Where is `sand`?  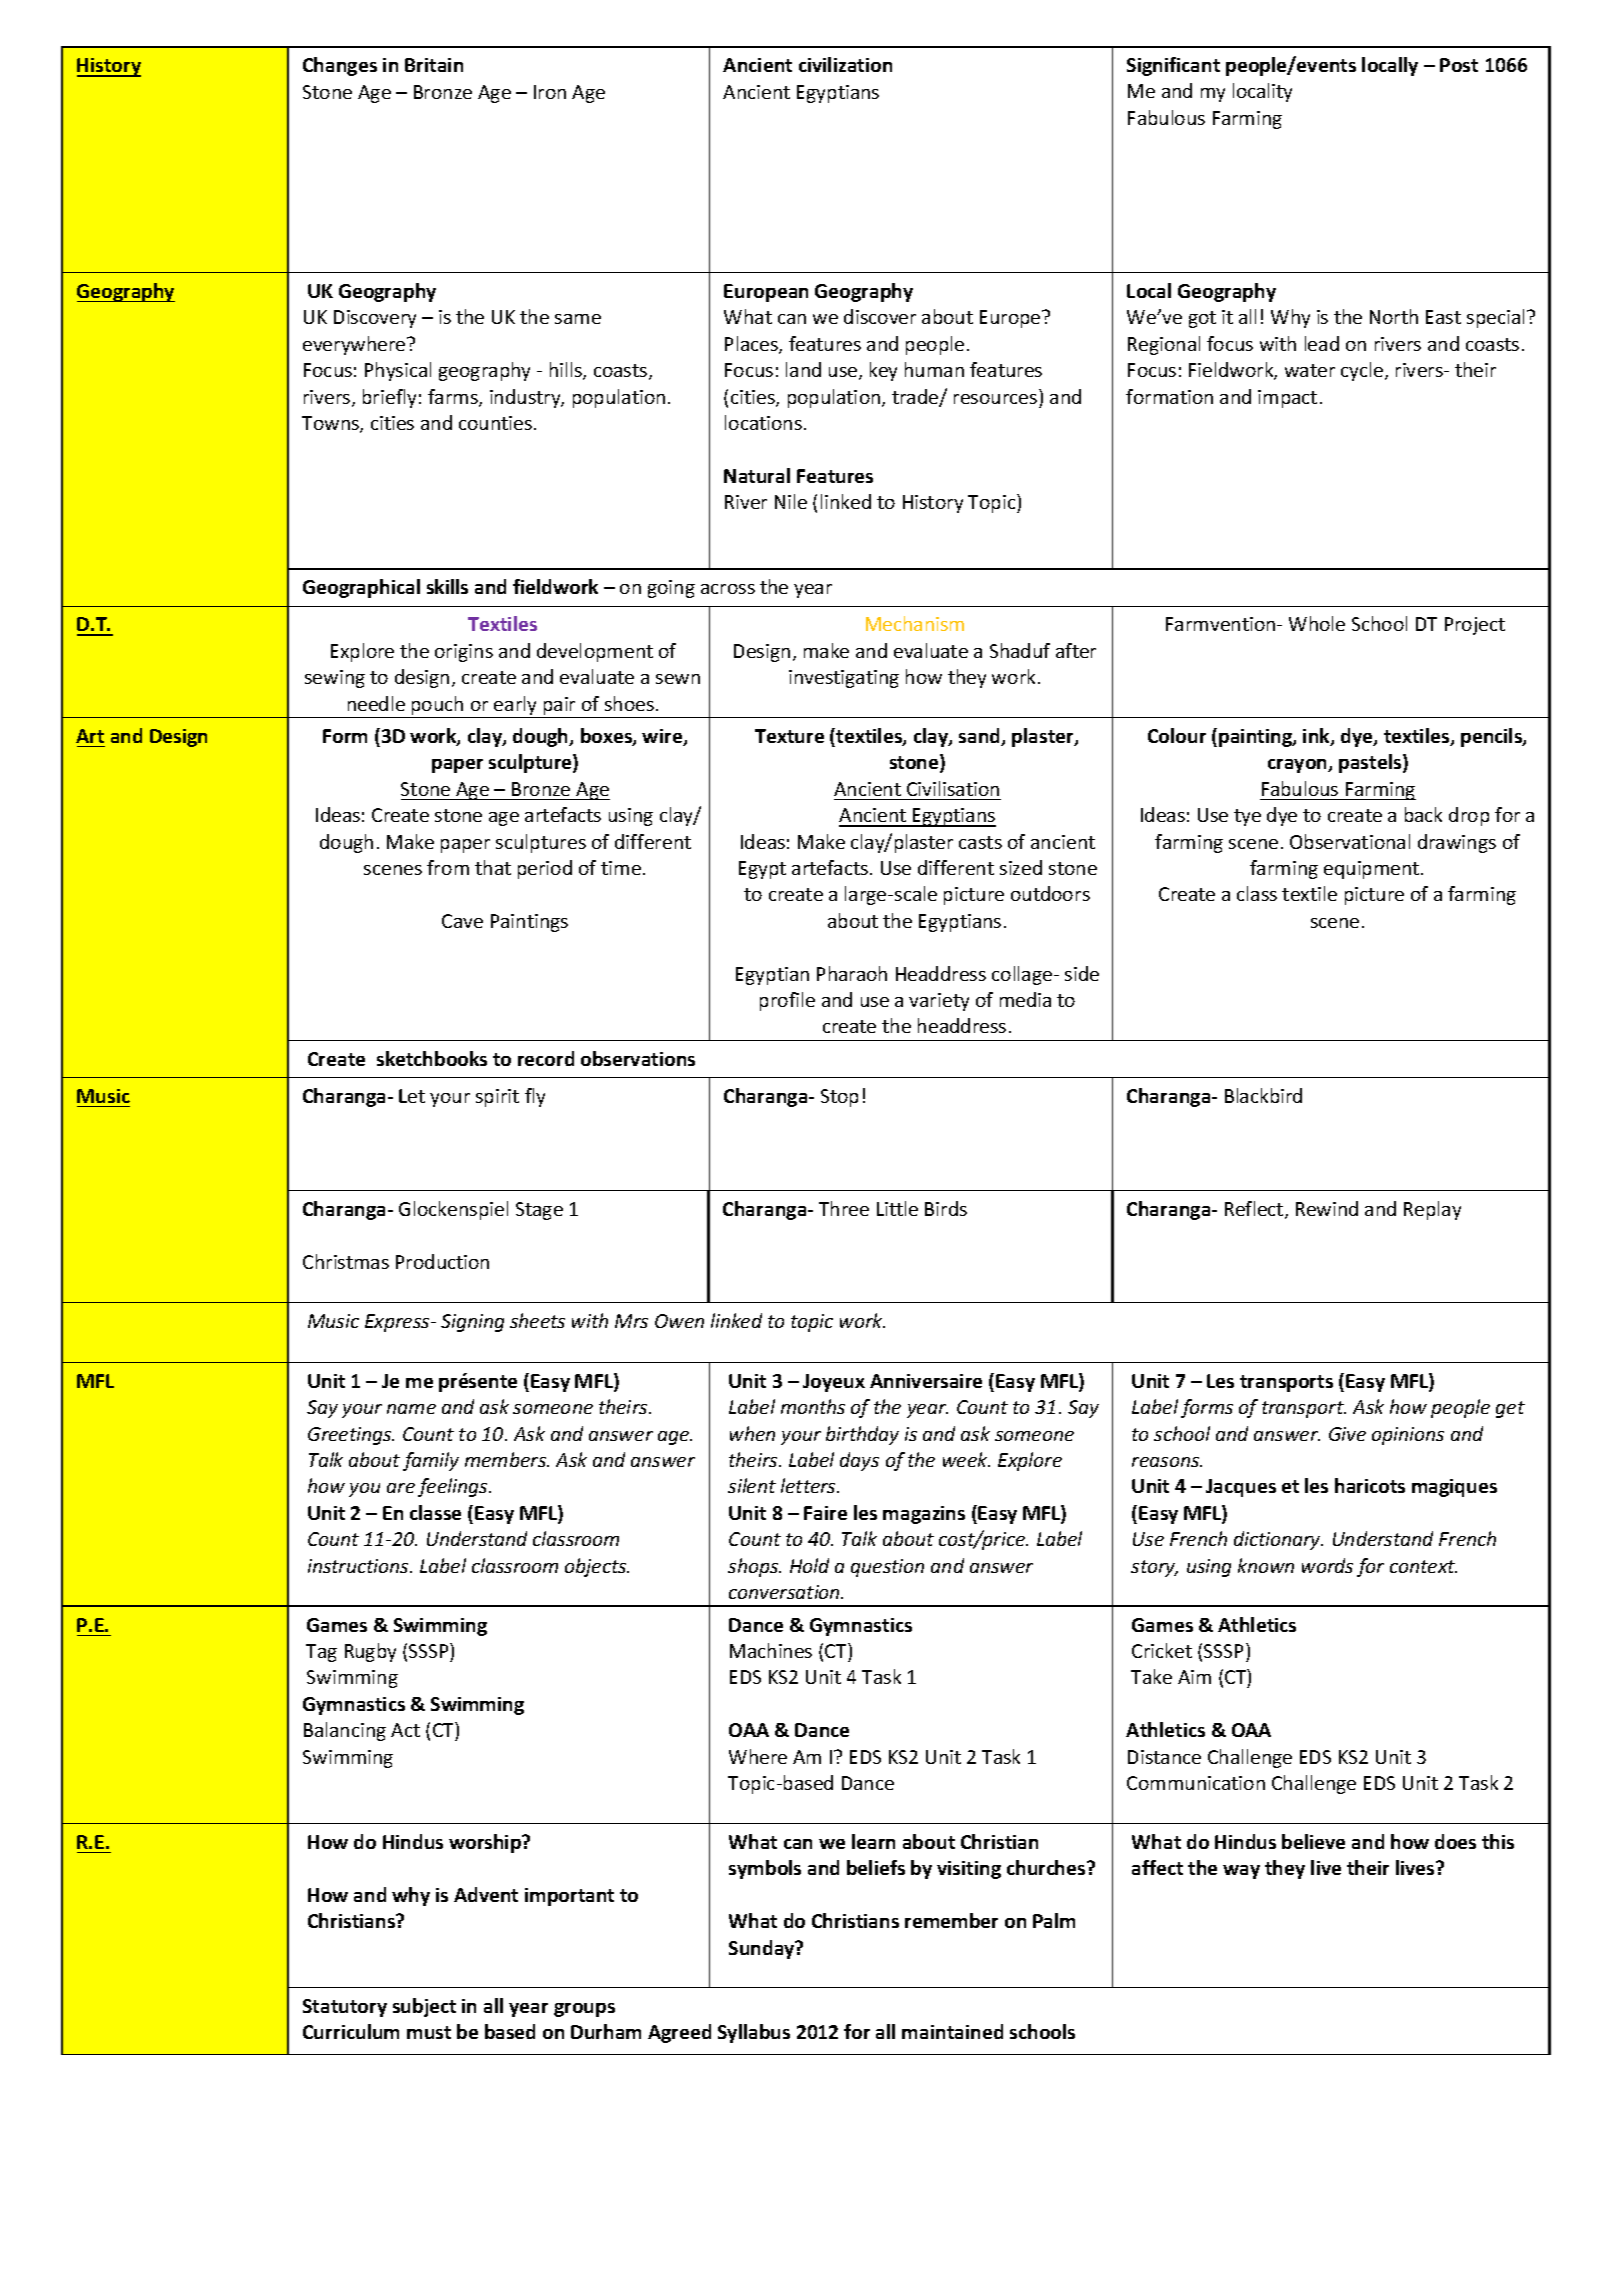 sand is located at coordinates (981, 737).
